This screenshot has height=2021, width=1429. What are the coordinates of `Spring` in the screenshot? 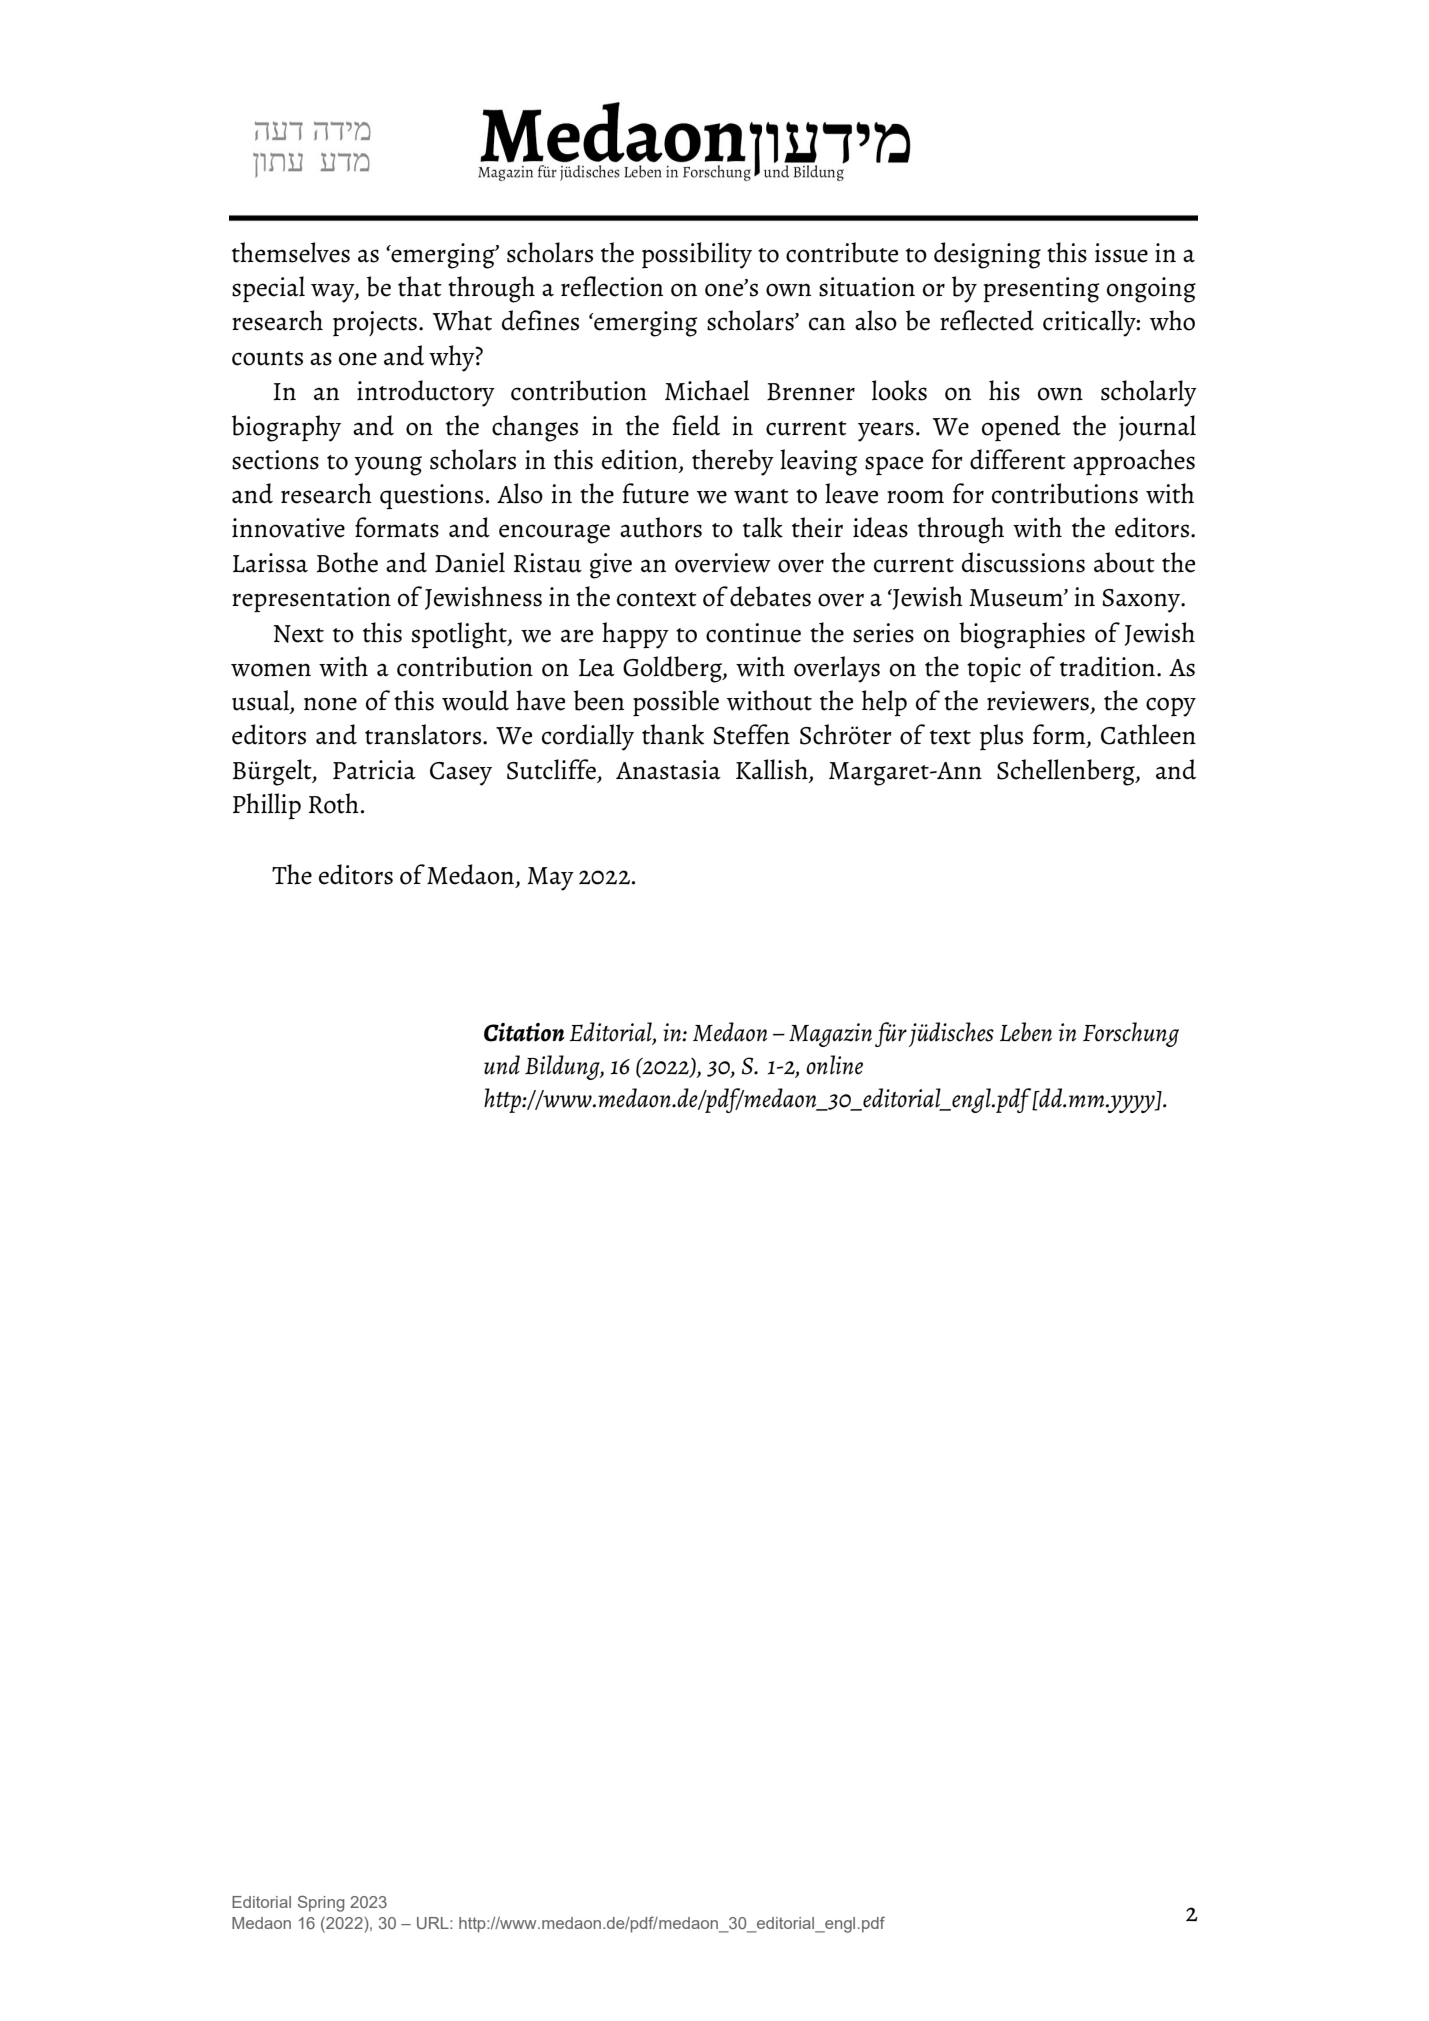 It's located at (321, 1903).
